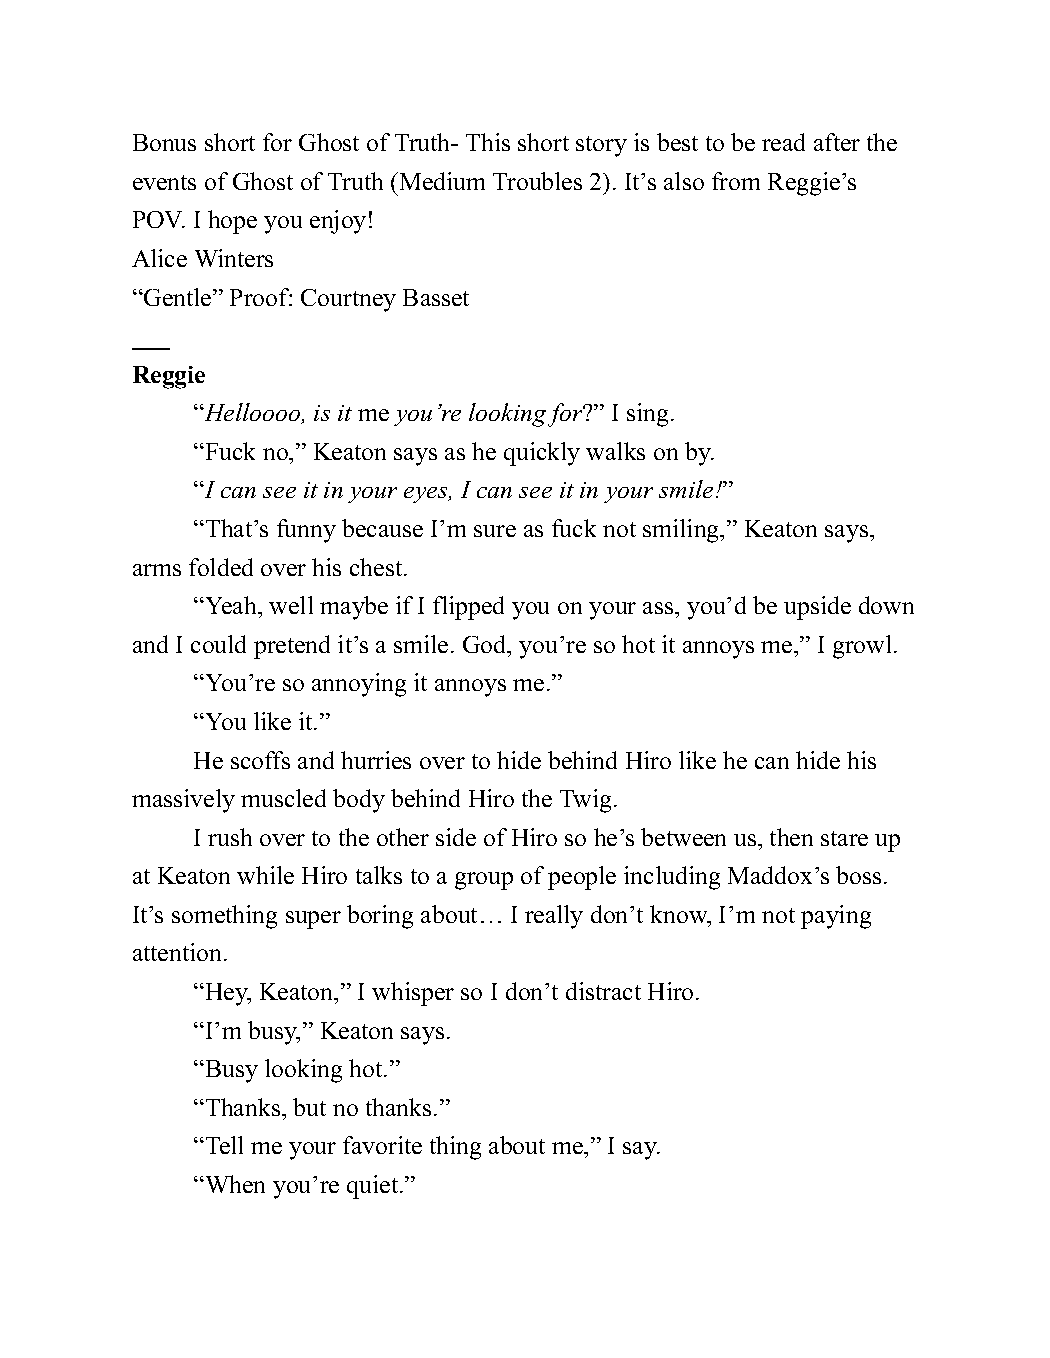 This page has width=1050, height=1358. What do you see at coordinates (836, 917) in the page?
I see `paying` at bounding box center [836, 917].
